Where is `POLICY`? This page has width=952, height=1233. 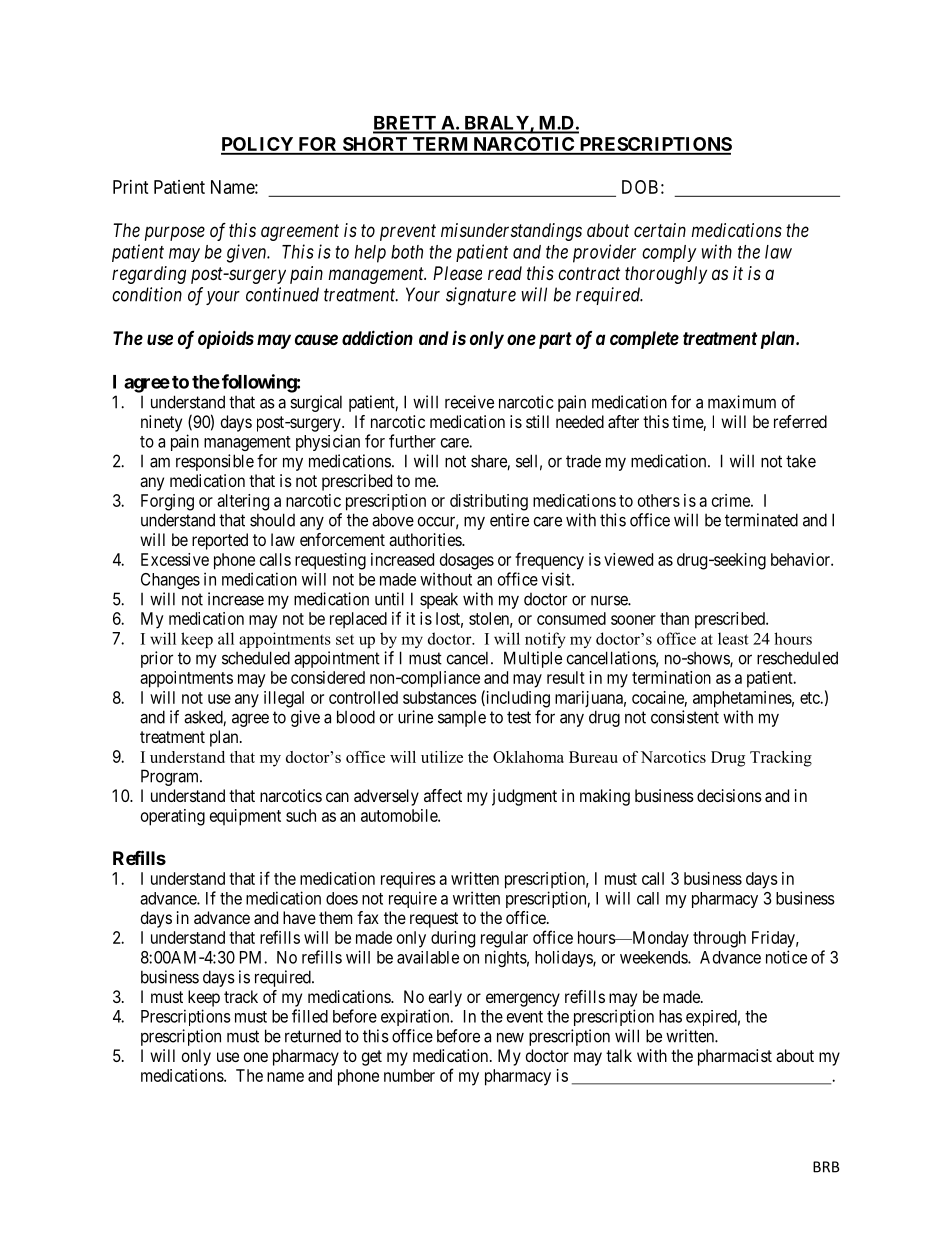 POLICY is located at coordinates (258, 145).
